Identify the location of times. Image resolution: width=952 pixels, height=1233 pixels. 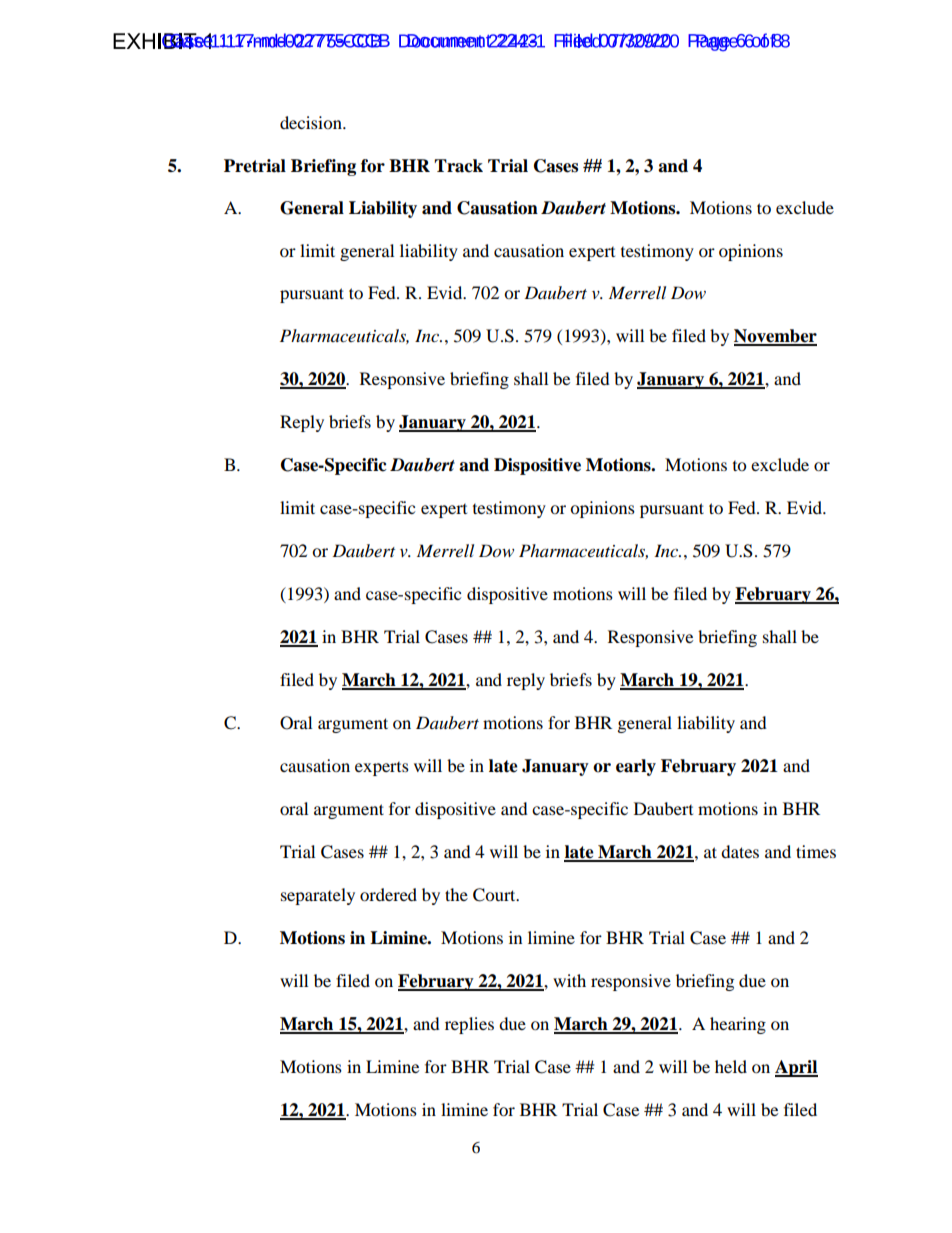
(816, 851).
